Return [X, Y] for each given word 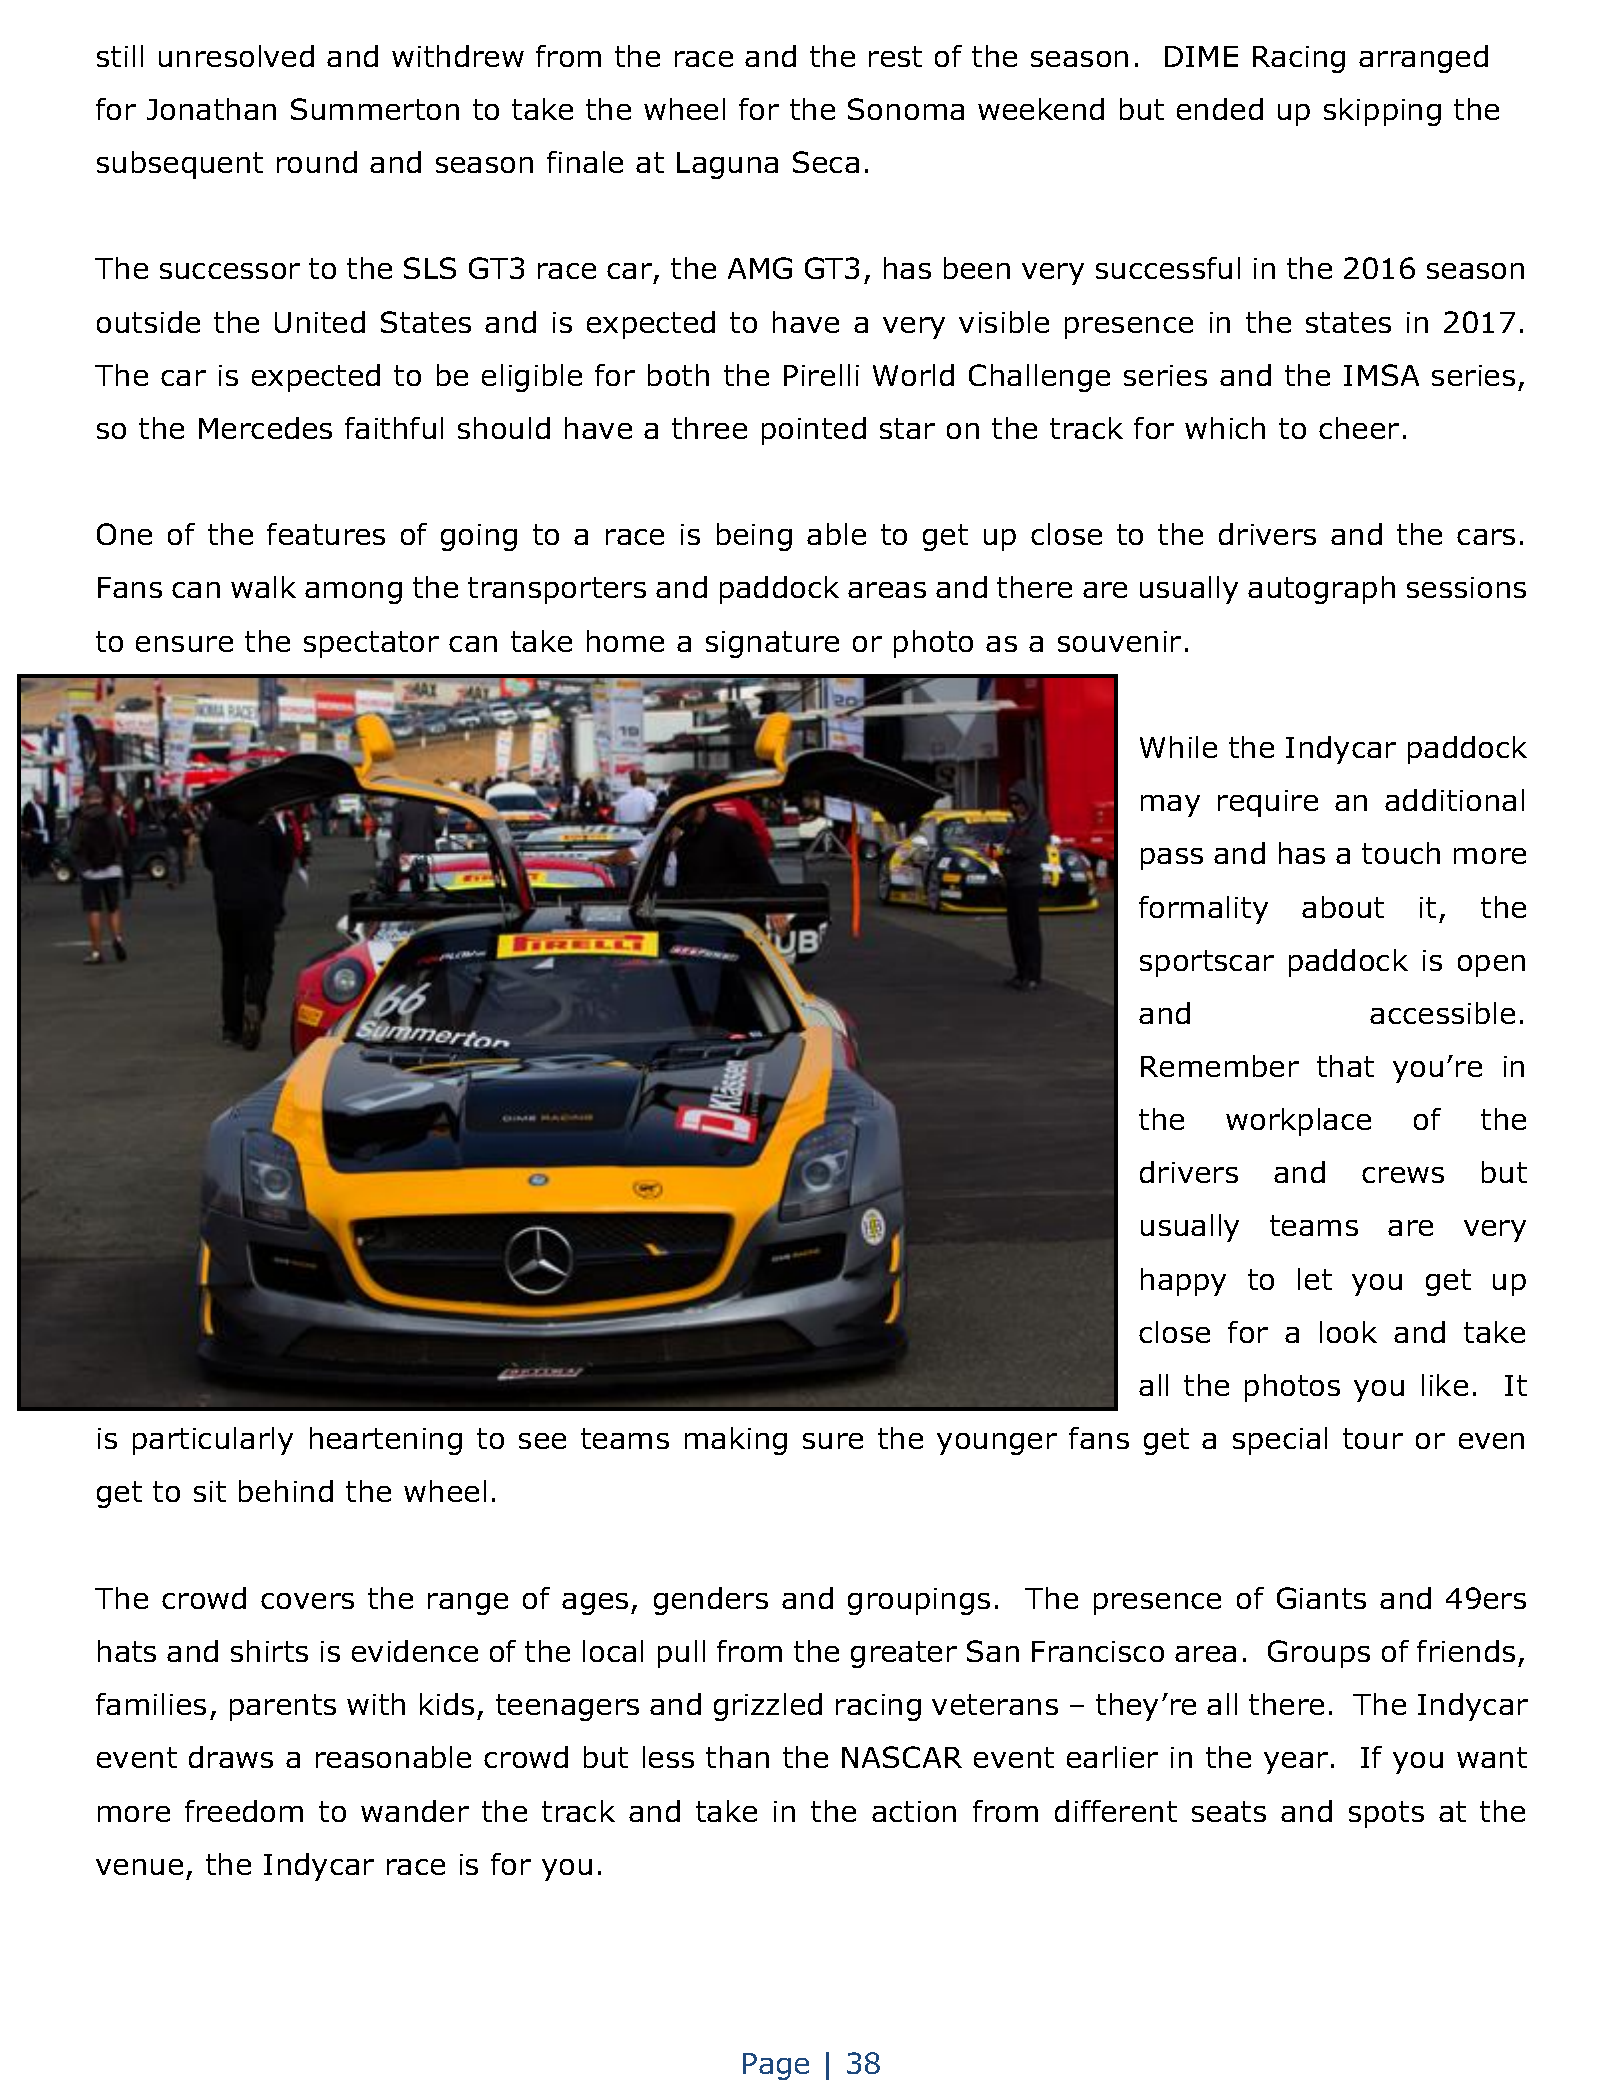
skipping [1382, 112]
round [317, 162]
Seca [826, 162]
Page [776, 2066]
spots [1386, 1814]
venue [139, 1867]
